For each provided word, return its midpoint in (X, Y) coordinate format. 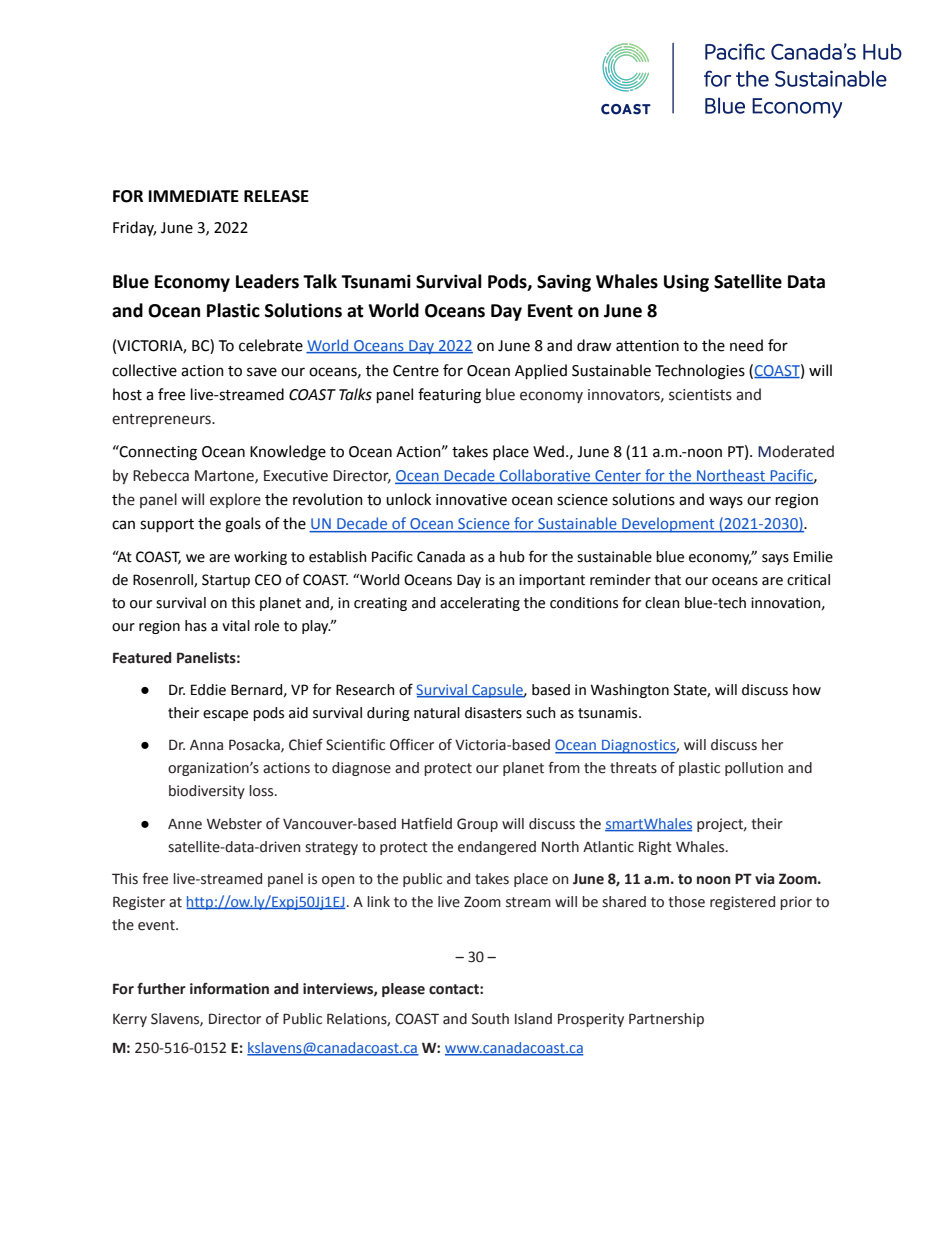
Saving (564, 283)
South (490, 1019)
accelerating (480, 604)
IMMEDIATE (194, 196)
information (229, 989)
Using (686, 283)
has (196, 626)
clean (662, 603)
